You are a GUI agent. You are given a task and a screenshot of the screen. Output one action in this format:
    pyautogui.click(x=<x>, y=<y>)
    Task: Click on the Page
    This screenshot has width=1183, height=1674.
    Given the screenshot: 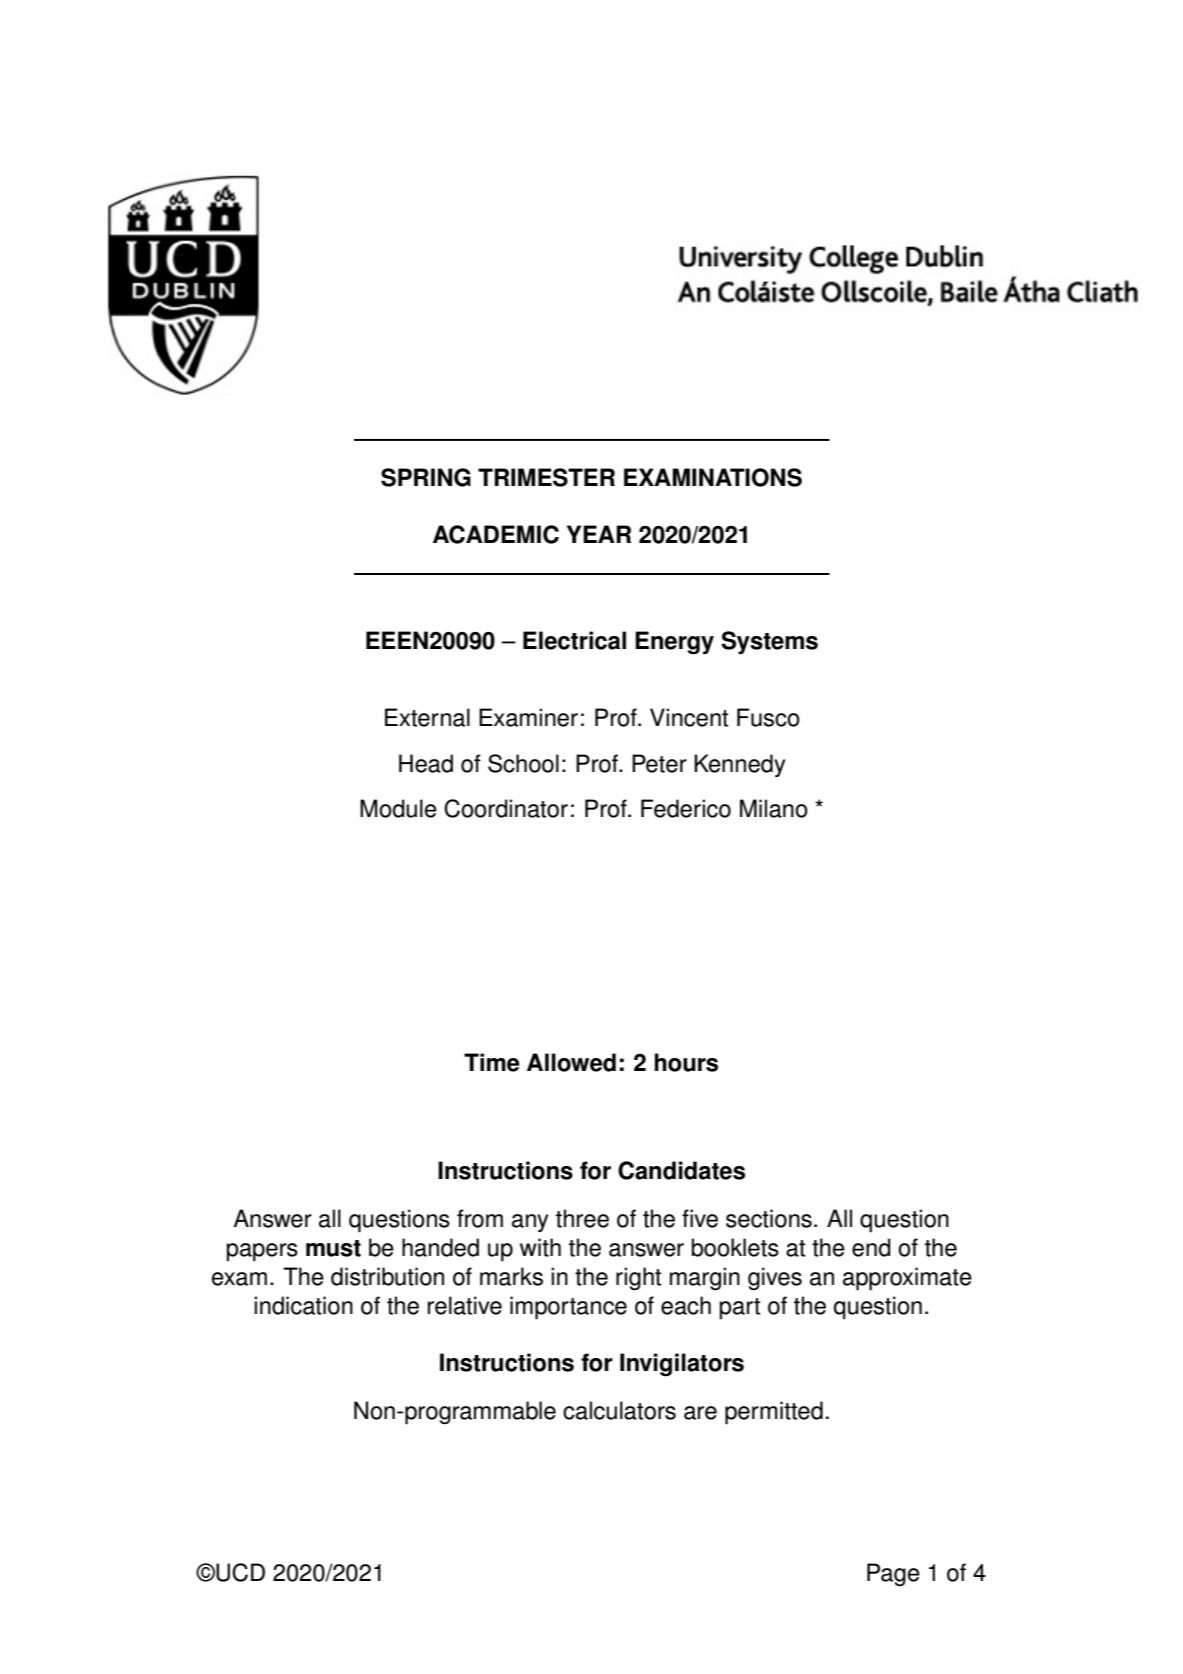 What is the action you would take?
    pyautogui.click(x=893, y=1574)
